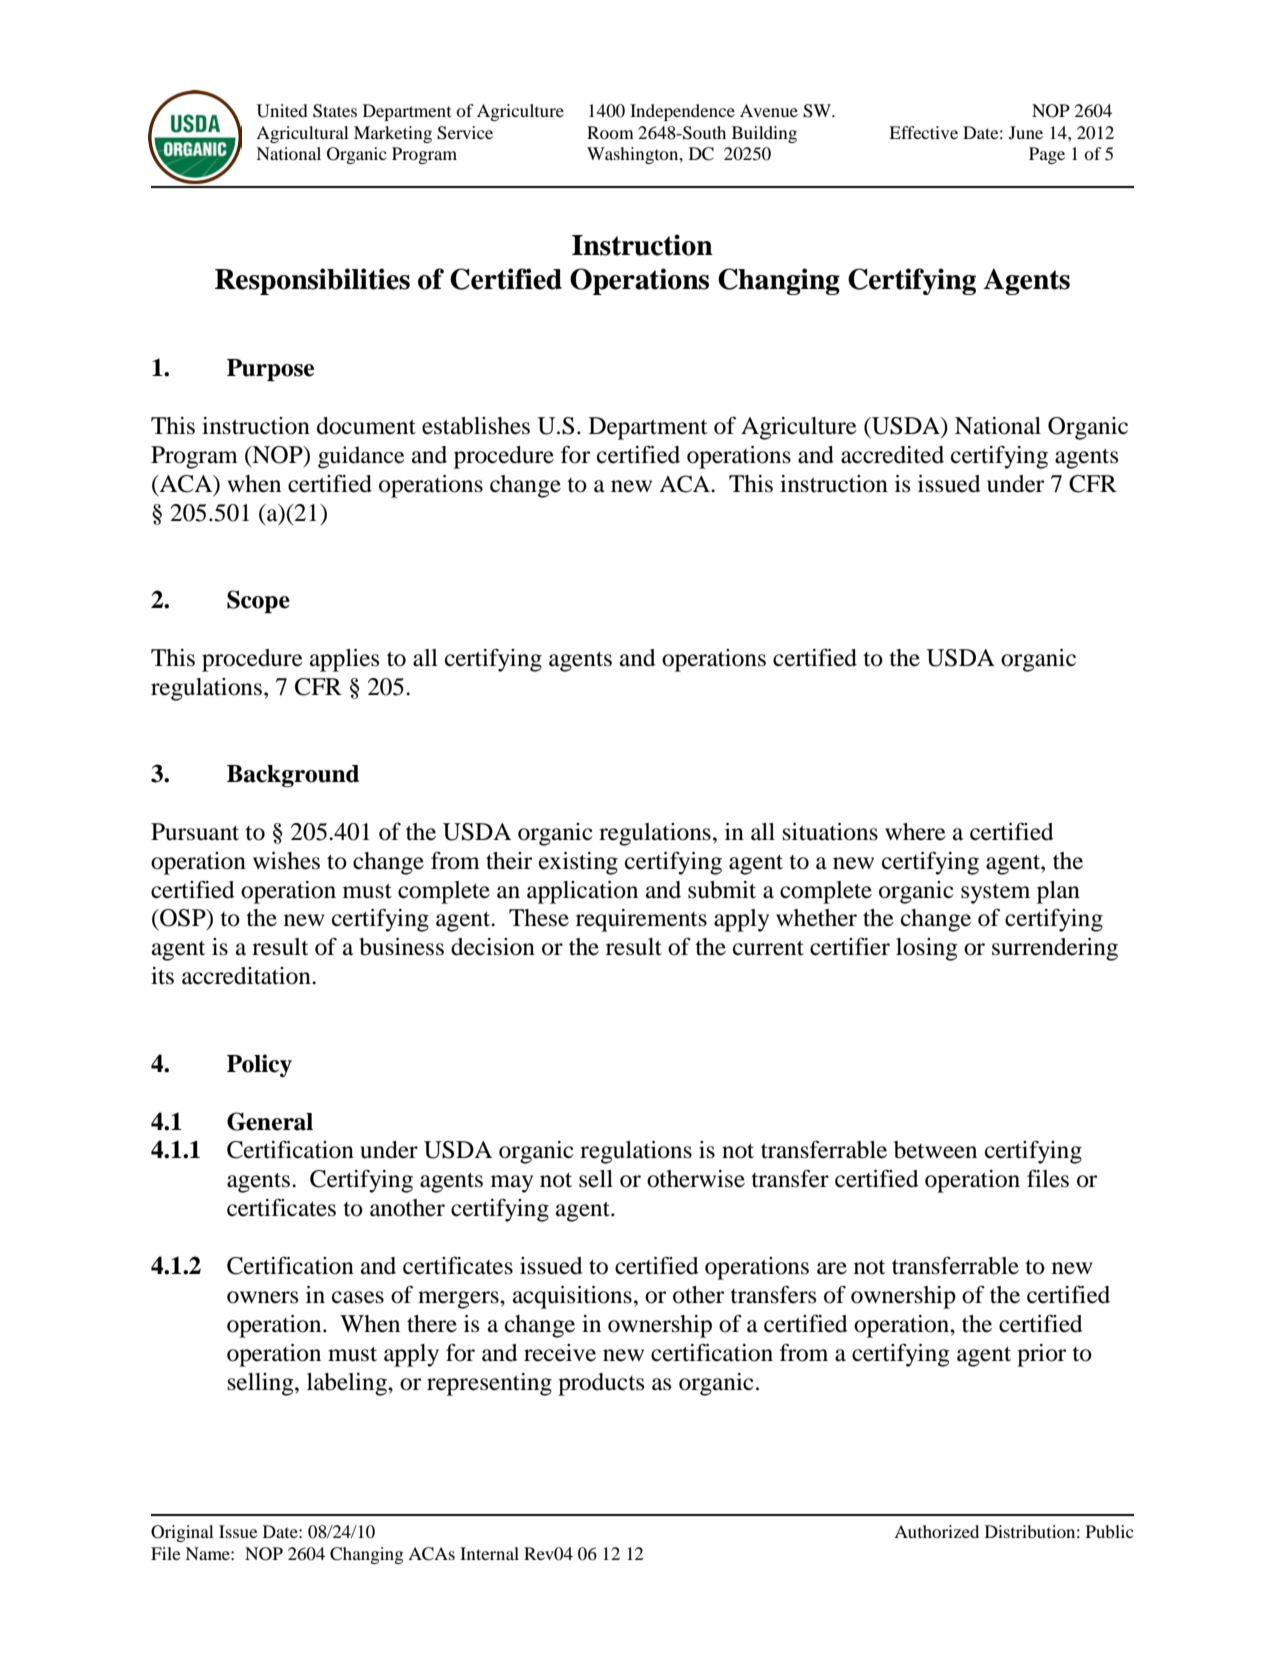  What do you see at coordinates (641, 920) in the screenshot?
I see `requirements` at bounding box center [641, 920].
